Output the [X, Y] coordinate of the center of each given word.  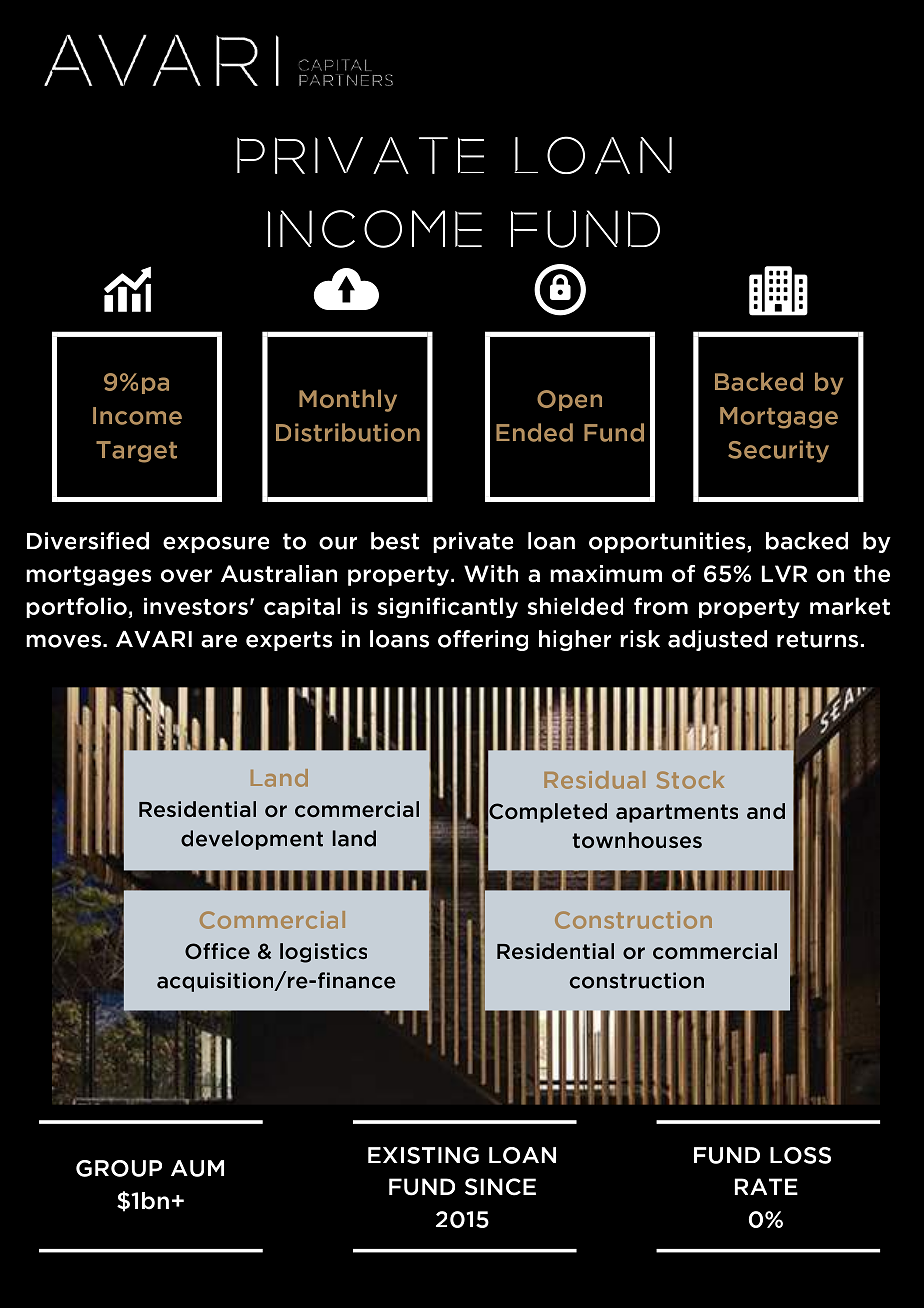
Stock [690, 780]
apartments [677, 813]
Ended [534, 432]
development [252, 840]
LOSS [800, 1155]
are [219, 641]
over [186, 576]
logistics [323, 953]
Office [217, 951]
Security [778, 451]
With [491, 573]
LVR [784, 573]
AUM [197, 1168]
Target [136, 452]
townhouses [637, 840]
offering [483, 640]
